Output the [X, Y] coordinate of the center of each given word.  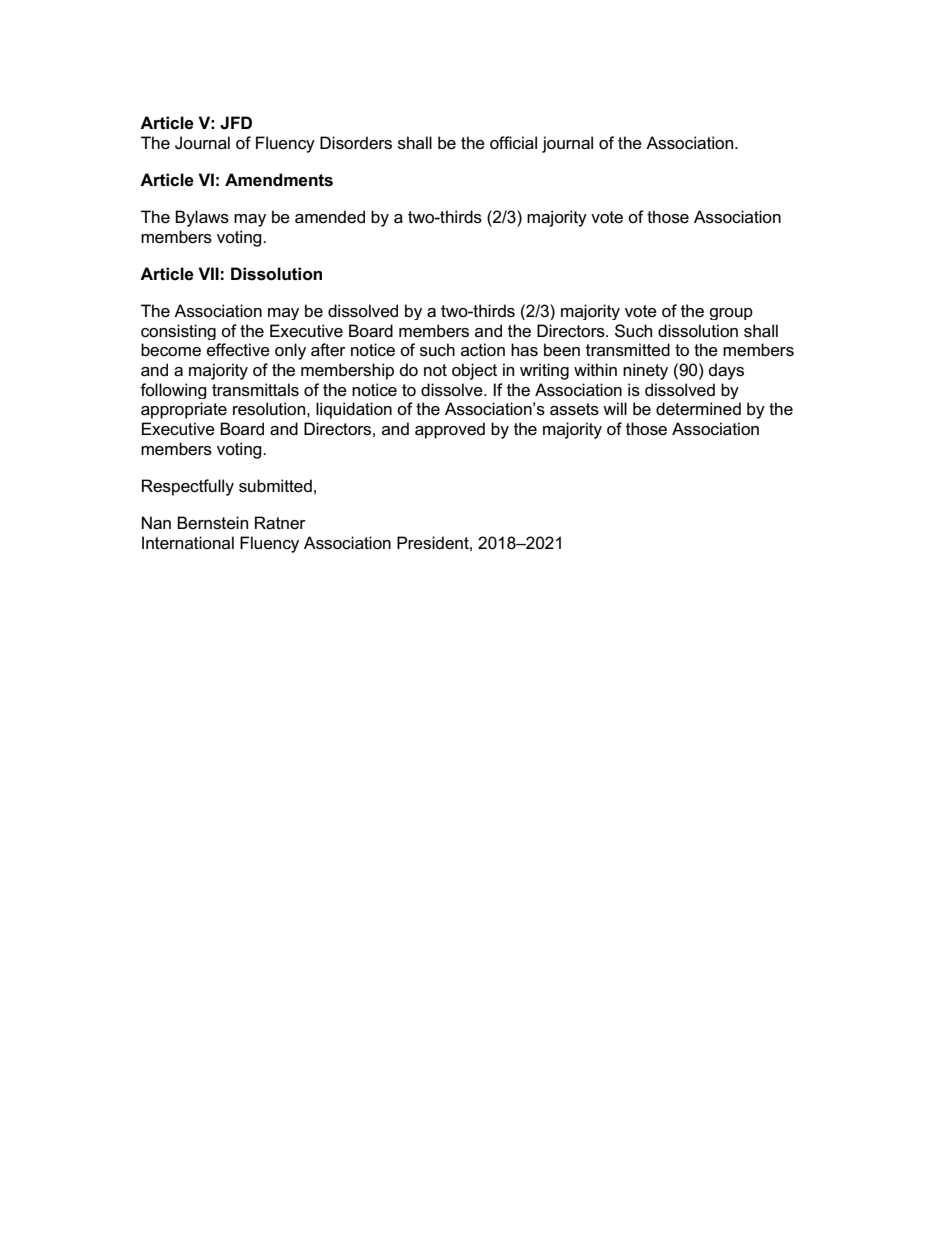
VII [208, 273]
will [615, 408]
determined [698, 409]
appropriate [184, 410]
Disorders [356, 143]
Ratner [280, 523]
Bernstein [212, 523]
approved [450, 430]
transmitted [628, 350]
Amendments [279, 180]
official [513, 143]
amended [330, 217]
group [731, 314]
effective [238, 350]
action [483, 350]
